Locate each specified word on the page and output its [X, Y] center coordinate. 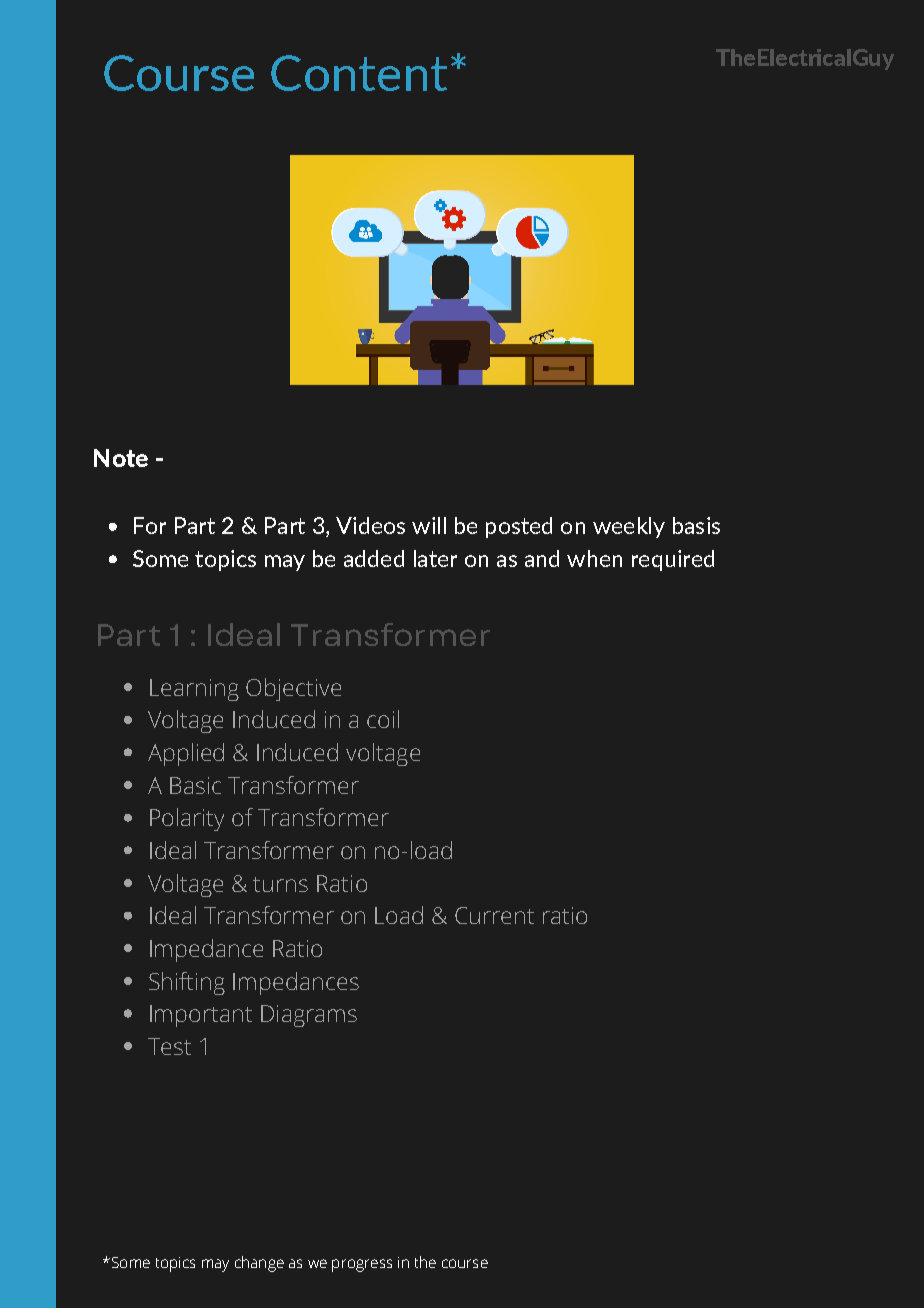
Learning [194, 690]
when [594, 558]
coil [383, 719]
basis [696, 525]
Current [494, 915]
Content [359, 73]
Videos [370, 525]
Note [121, 458]
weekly [629, 527]
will [429, 525]
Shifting [187, 983]
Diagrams [309, 1016]
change [259, 1264]
